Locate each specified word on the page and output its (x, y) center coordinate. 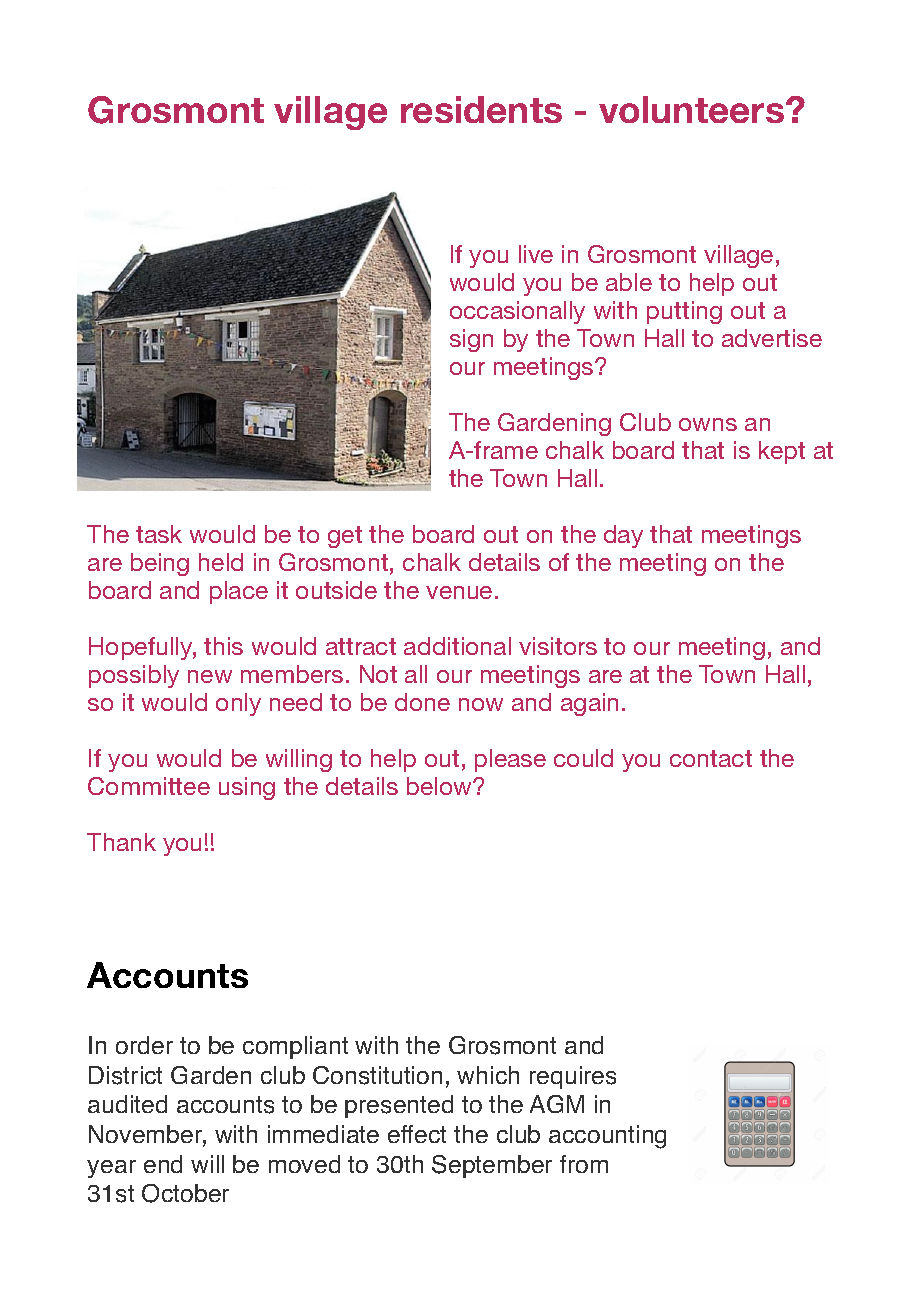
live (536, 254)
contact (711, 758)
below (440, 786)
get (345, 537)
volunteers (693, 109)
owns (708, 424)
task (159, 534)
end (163, 1164)
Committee (149, 786)
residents (481, 109)
